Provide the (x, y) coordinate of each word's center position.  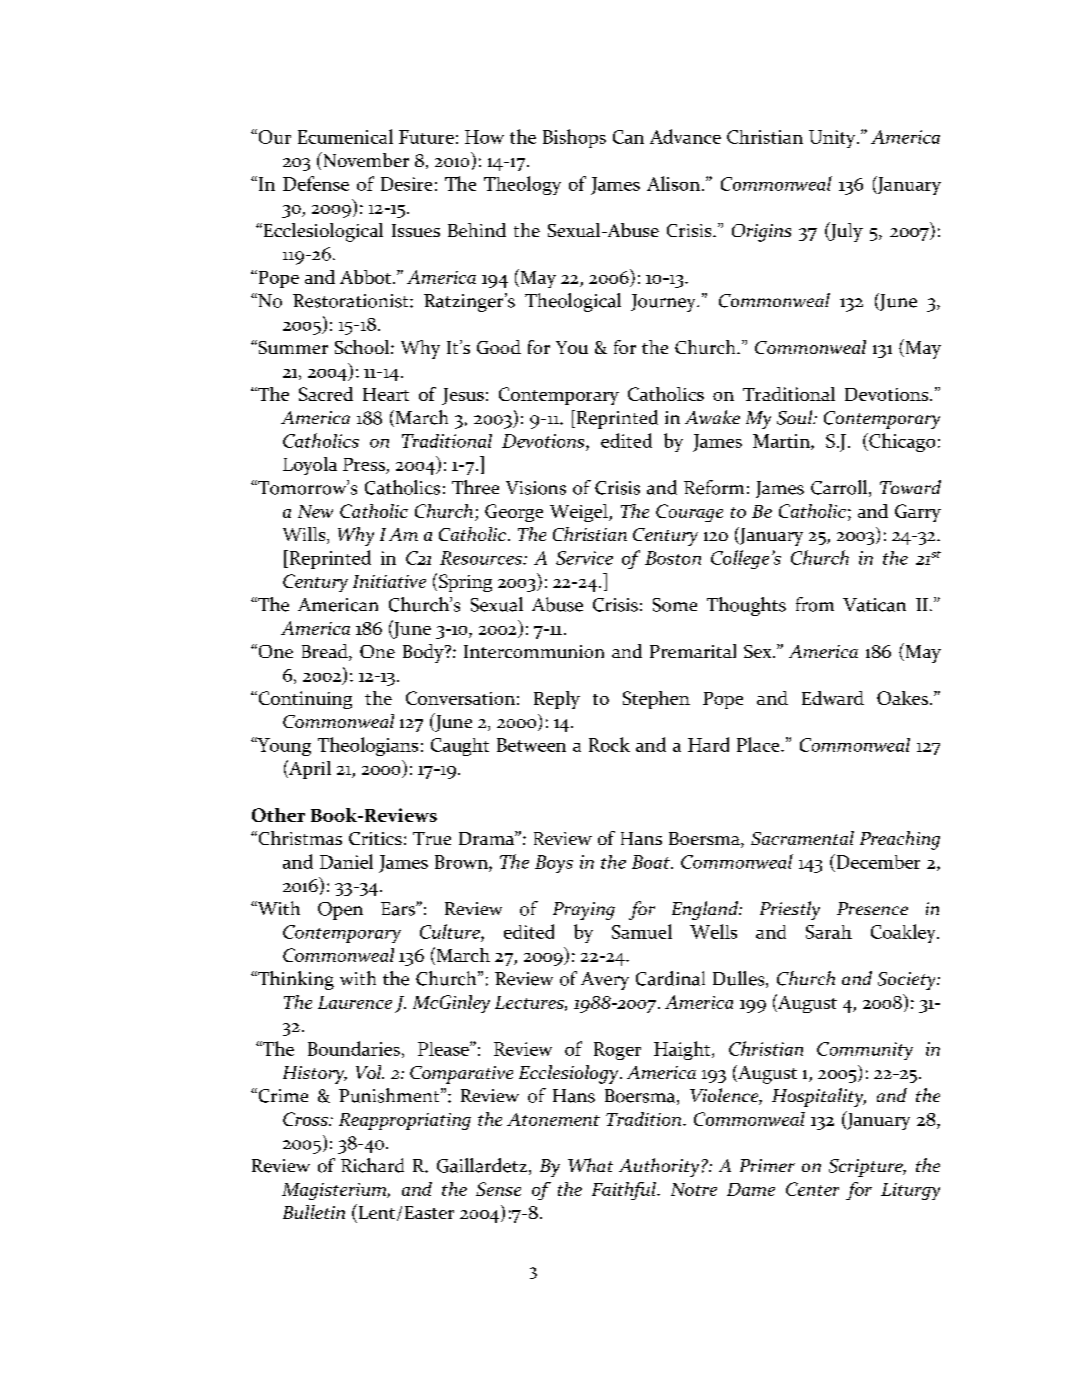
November (365, 159)
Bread (326, 652)
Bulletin (314, 1212)
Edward (833, 698)
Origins (761, 233)
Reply (557, 700)
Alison (673, 183)
